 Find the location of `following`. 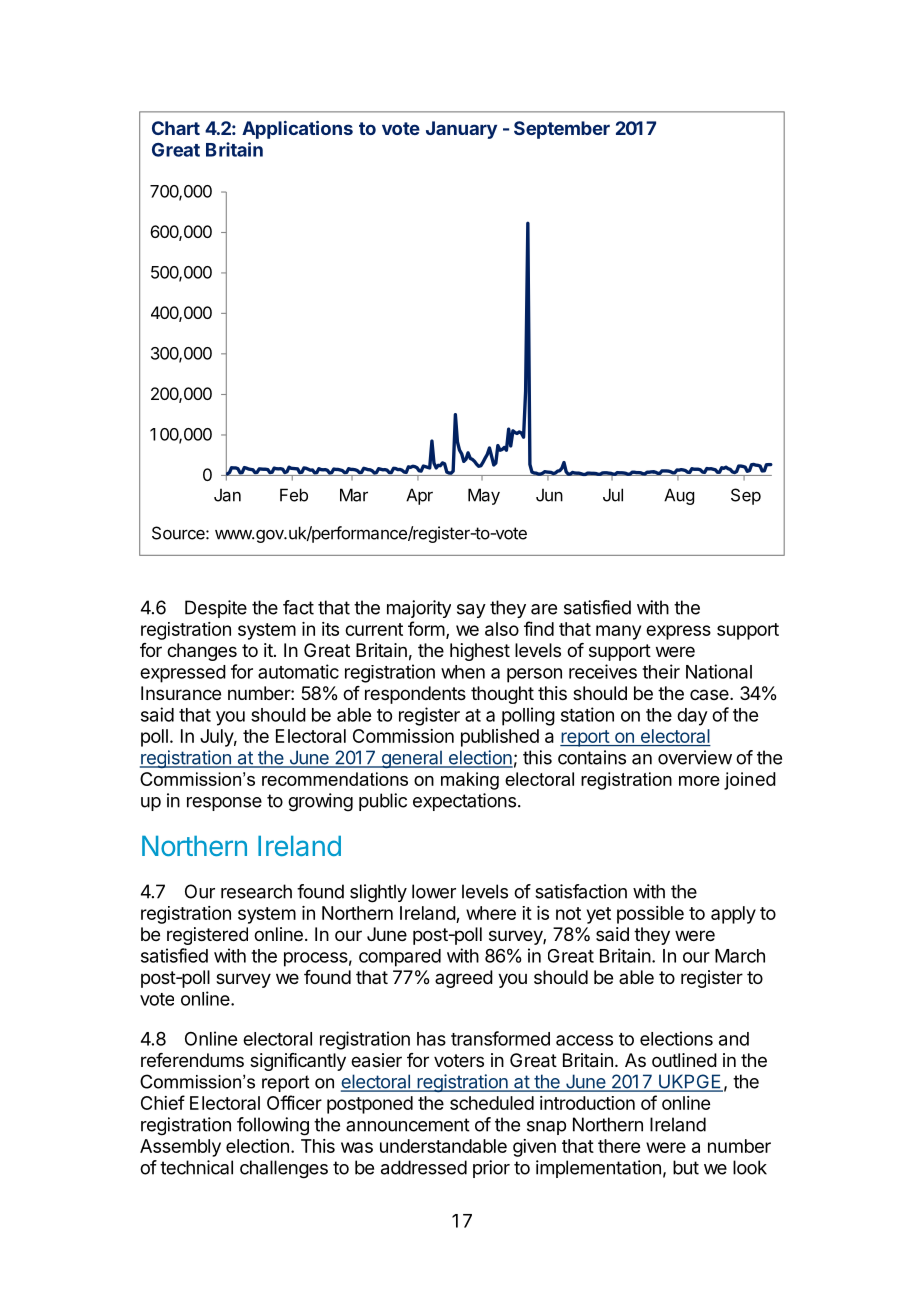

following is located at coordinates (273, 1126).
